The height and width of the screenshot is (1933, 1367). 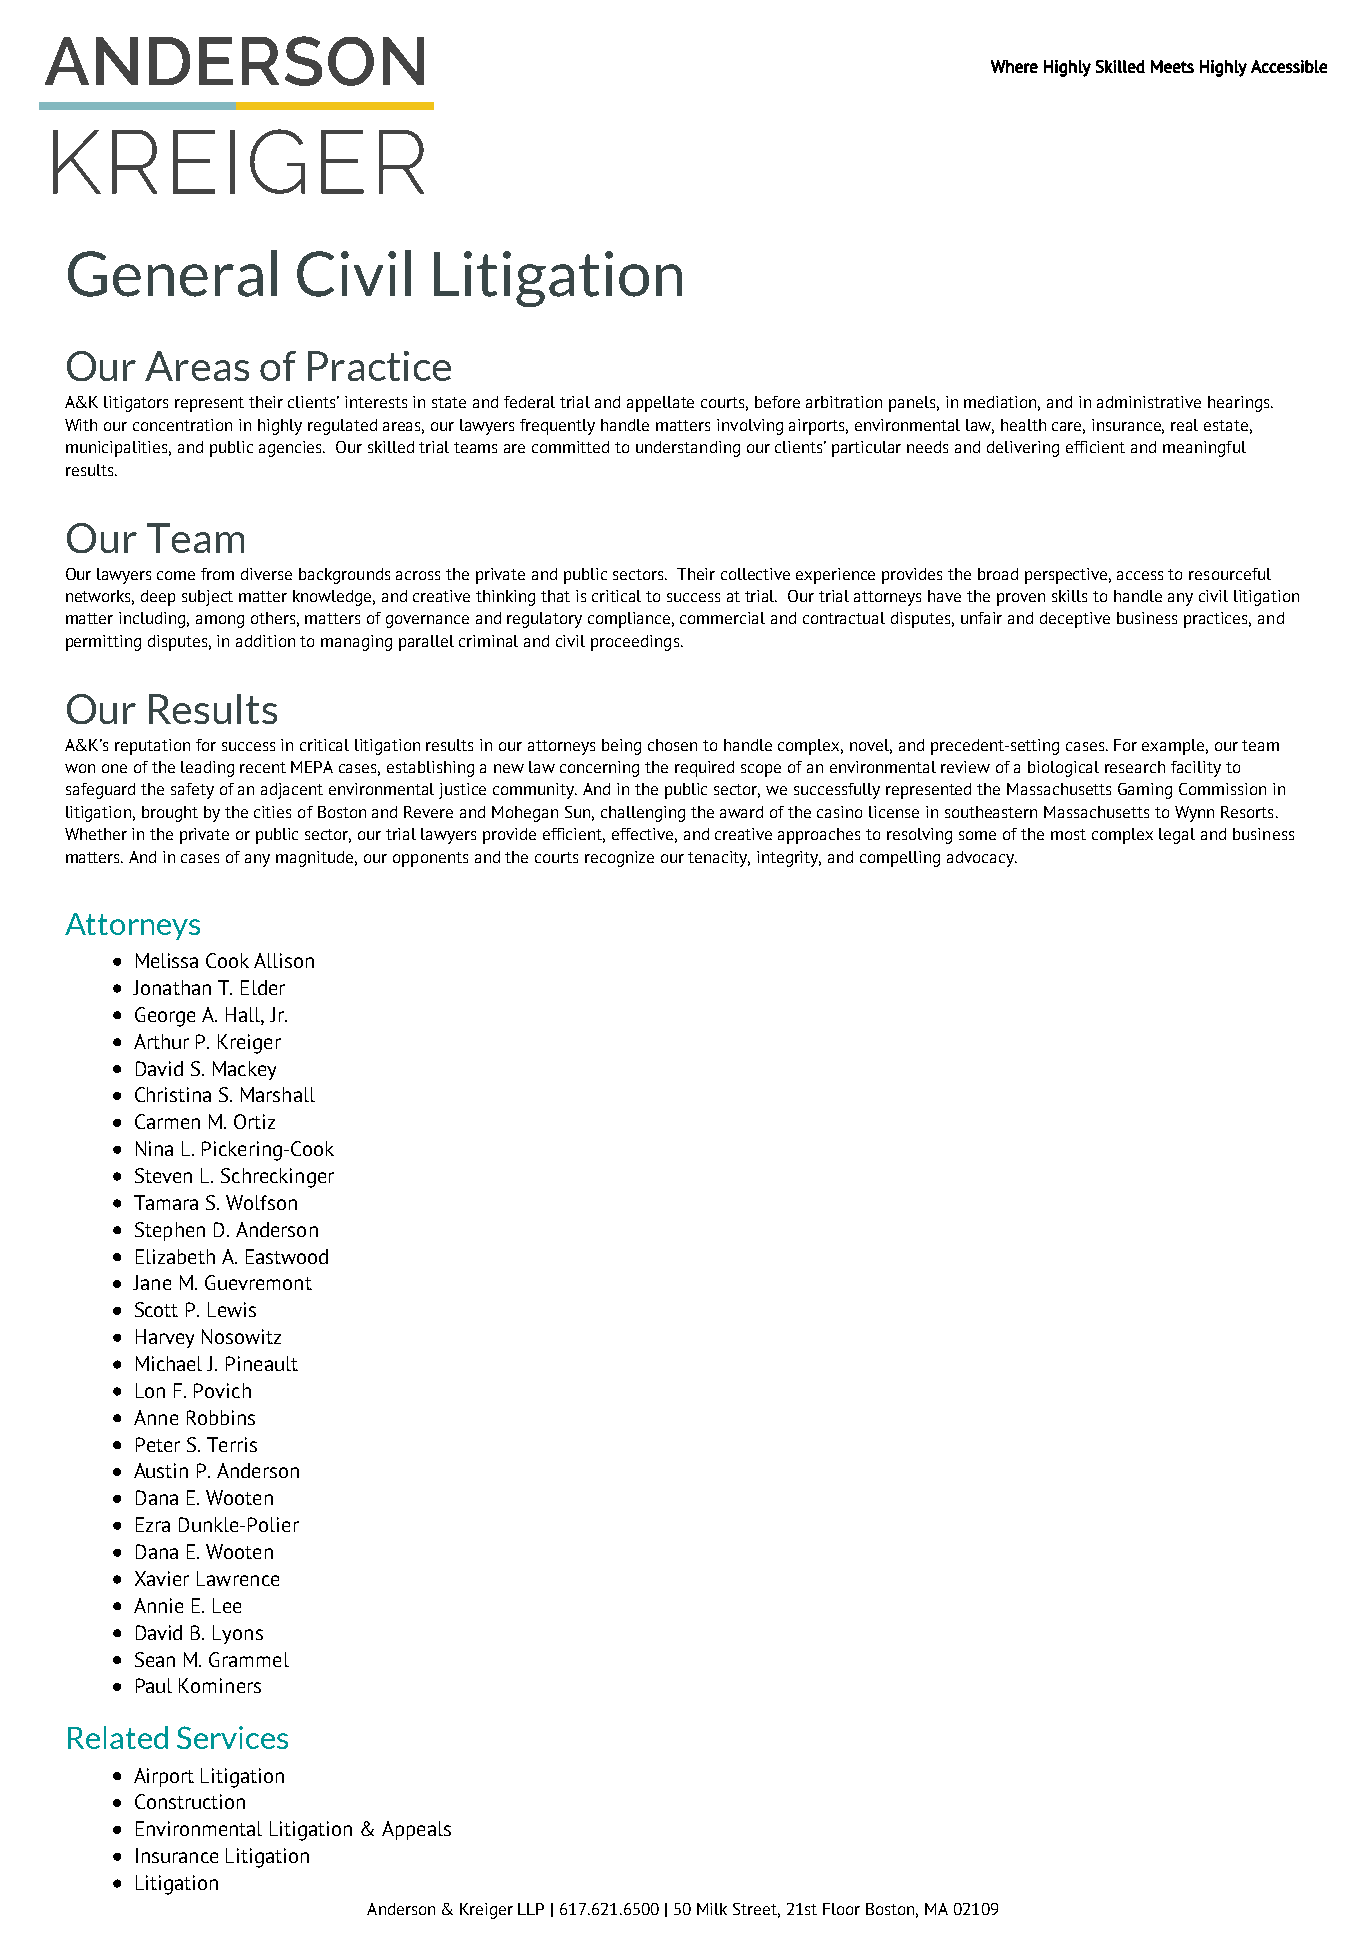 What do you see at coordinates (217, 574) in the screenshot?
I see `from` at bounding box center [217, 574].
